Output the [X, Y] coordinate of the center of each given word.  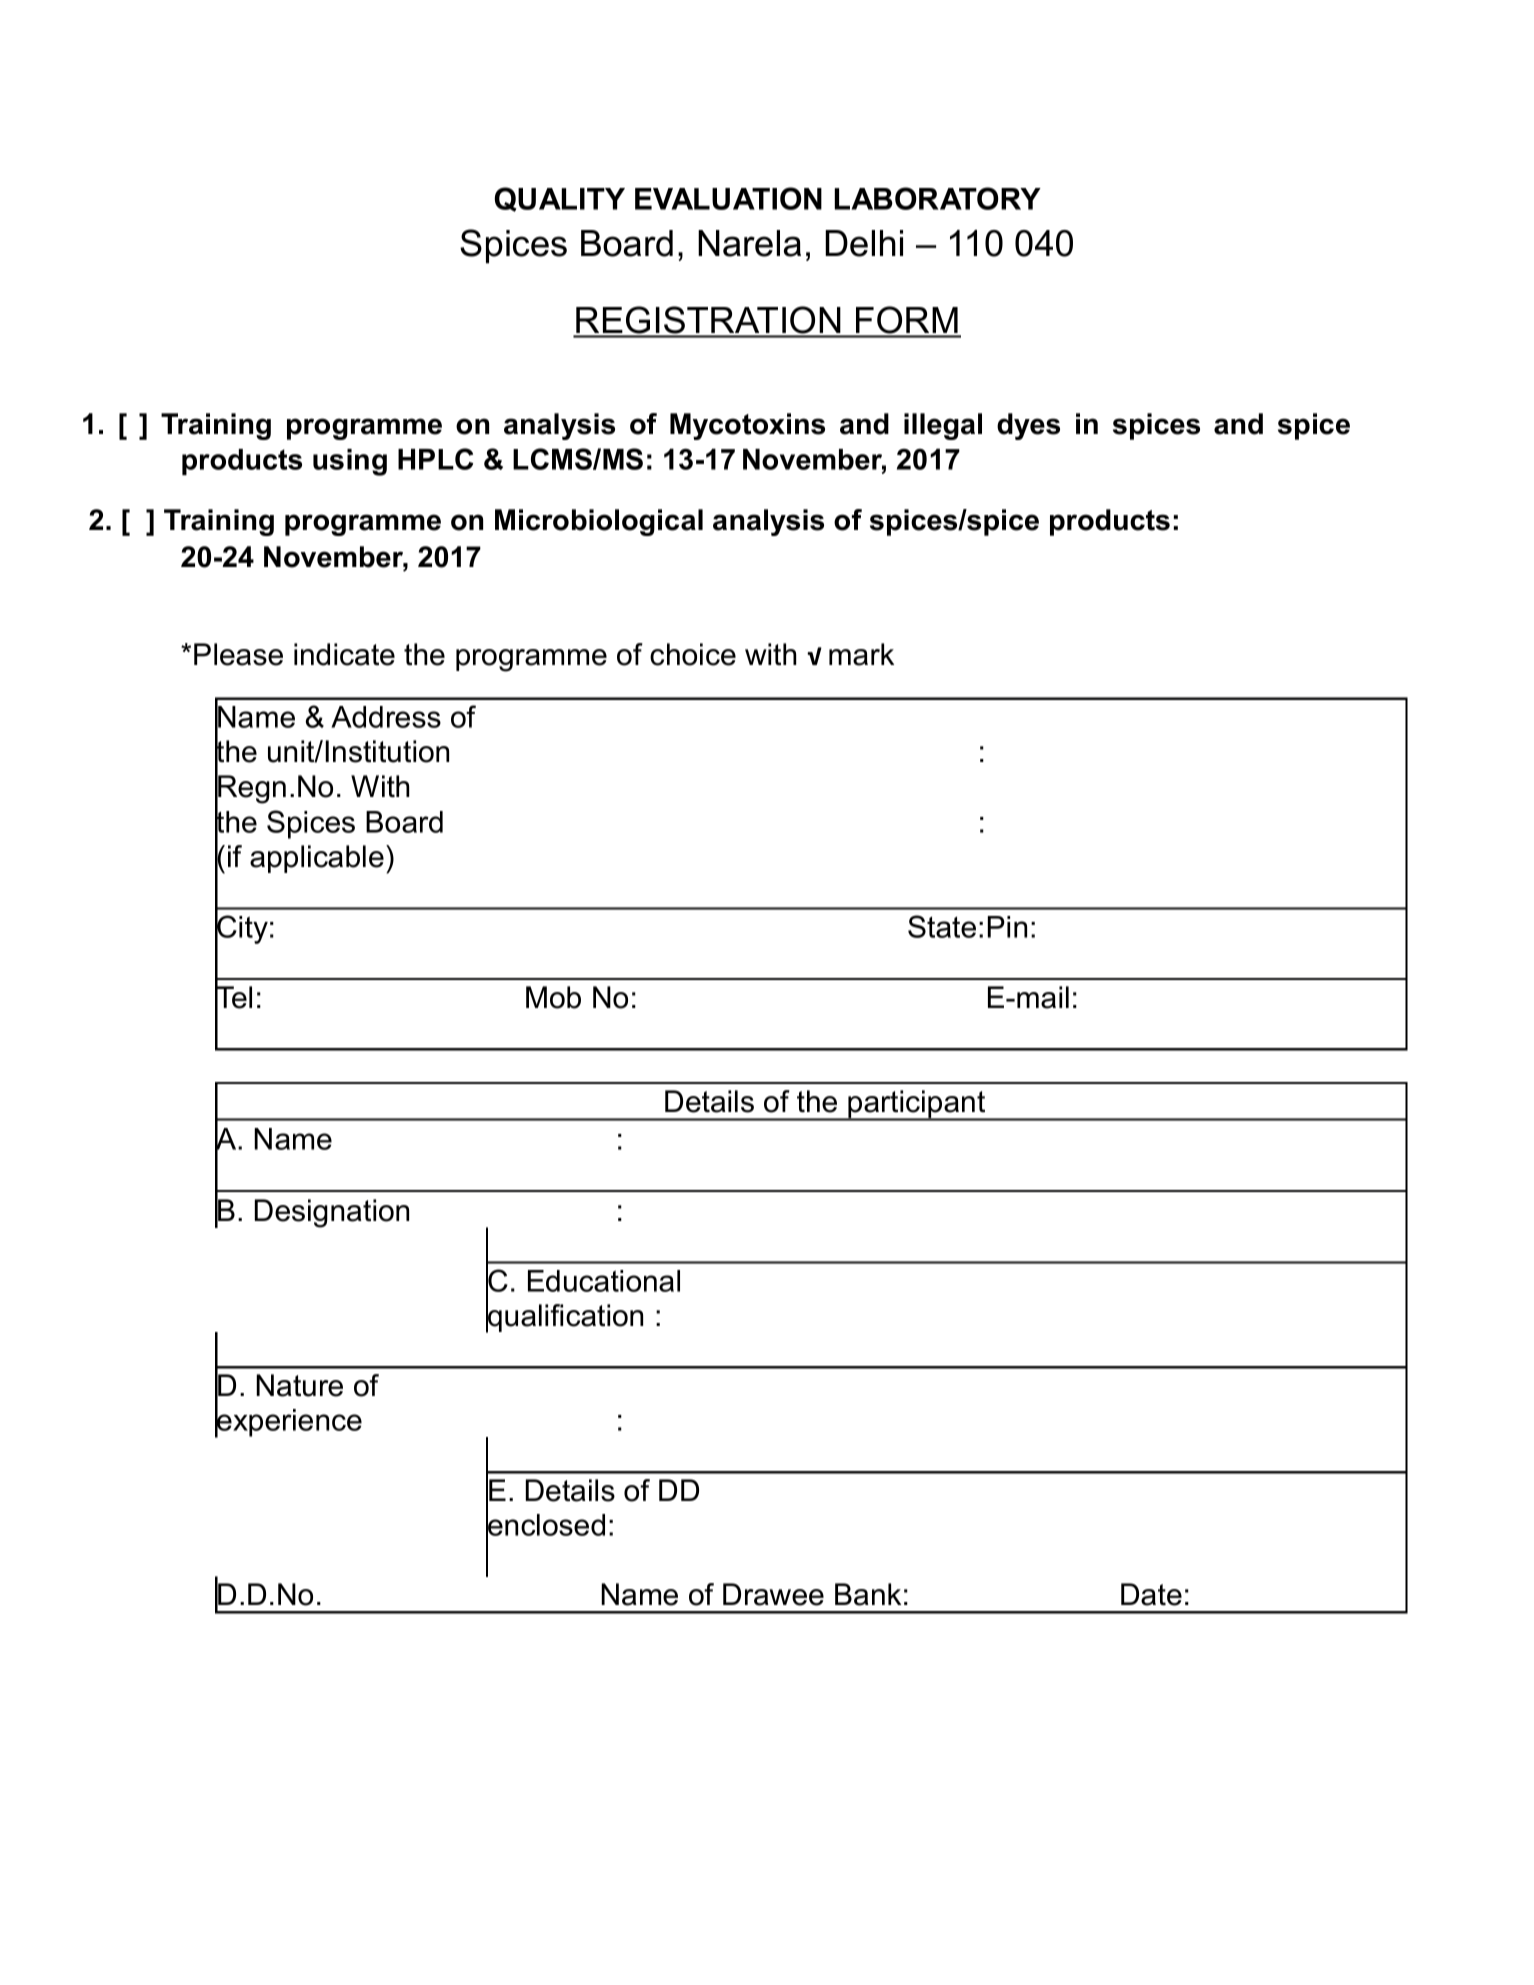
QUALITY [560, 199]
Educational [604, 1281]
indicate [344, 654]
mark [861, 654]
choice [693, 654]
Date [1151, 1594]
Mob [553, 997]
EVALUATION [728, 198]
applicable [317, 859]
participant [917, 1105]
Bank [868, 1594]
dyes [1028, 426]
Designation [332, 1213]
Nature [299, 1385]
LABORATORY [937, 198]
